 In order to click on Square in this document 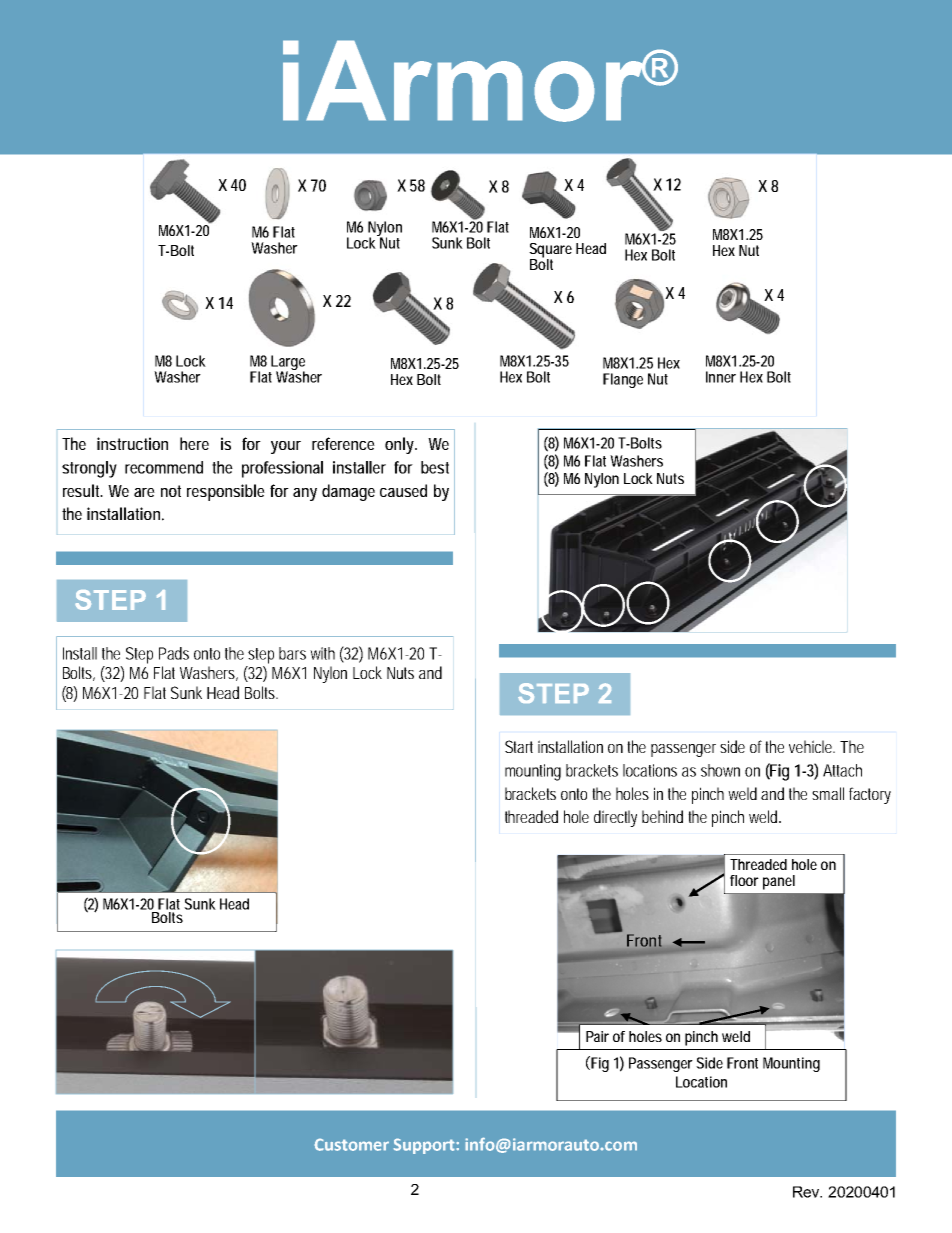, I will do `click(550, 251)`.
